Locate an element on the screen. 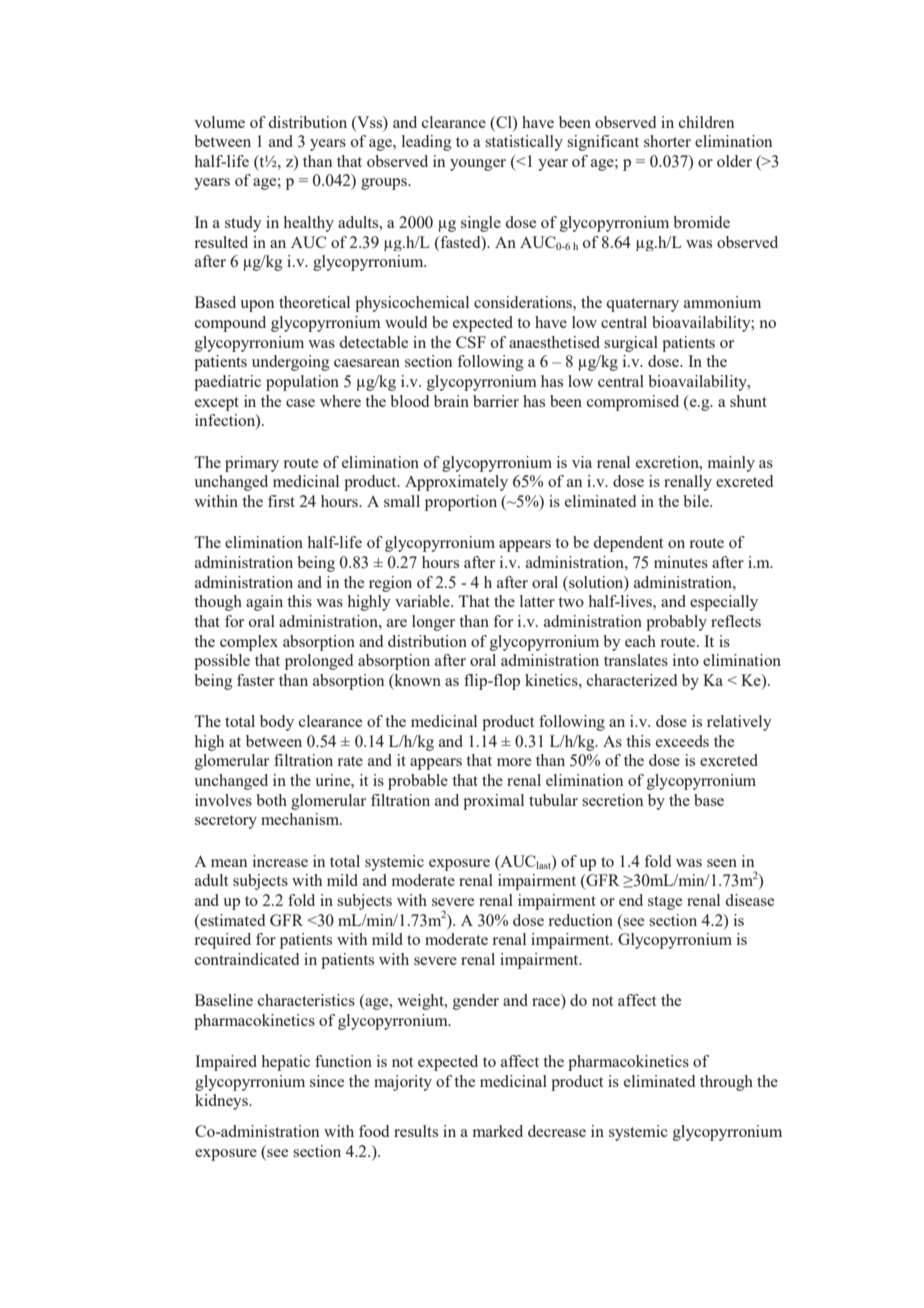 The height and width of the screenshot is (1308, 924). through is located at coordinates (726, 1083).
